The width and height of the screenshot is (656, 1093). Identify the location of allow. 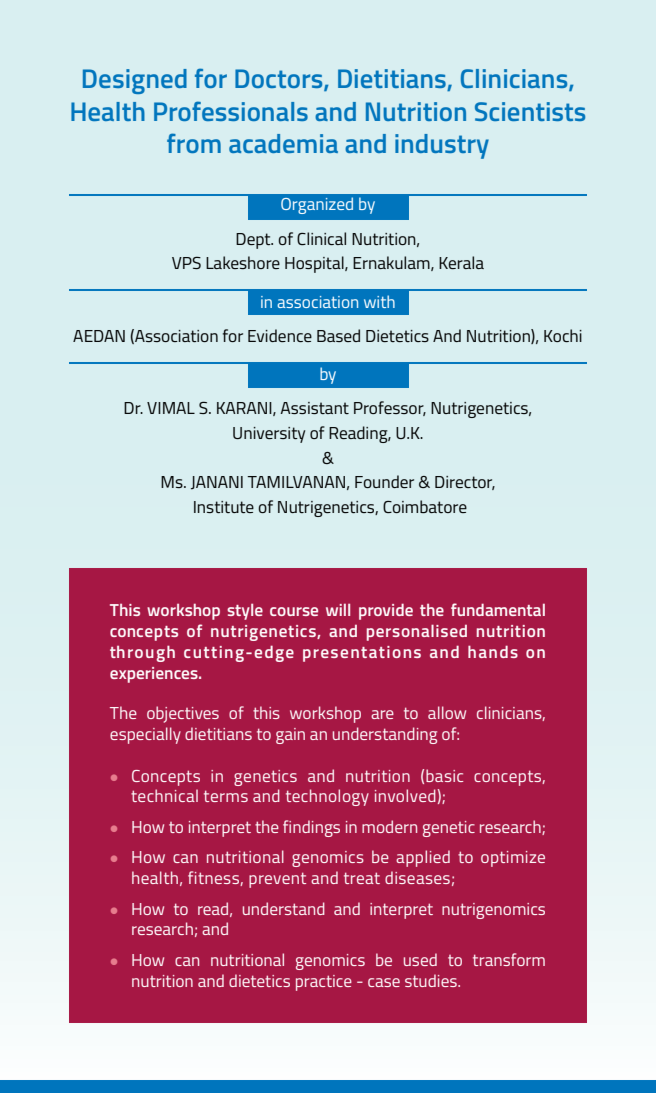
(447, 712).
